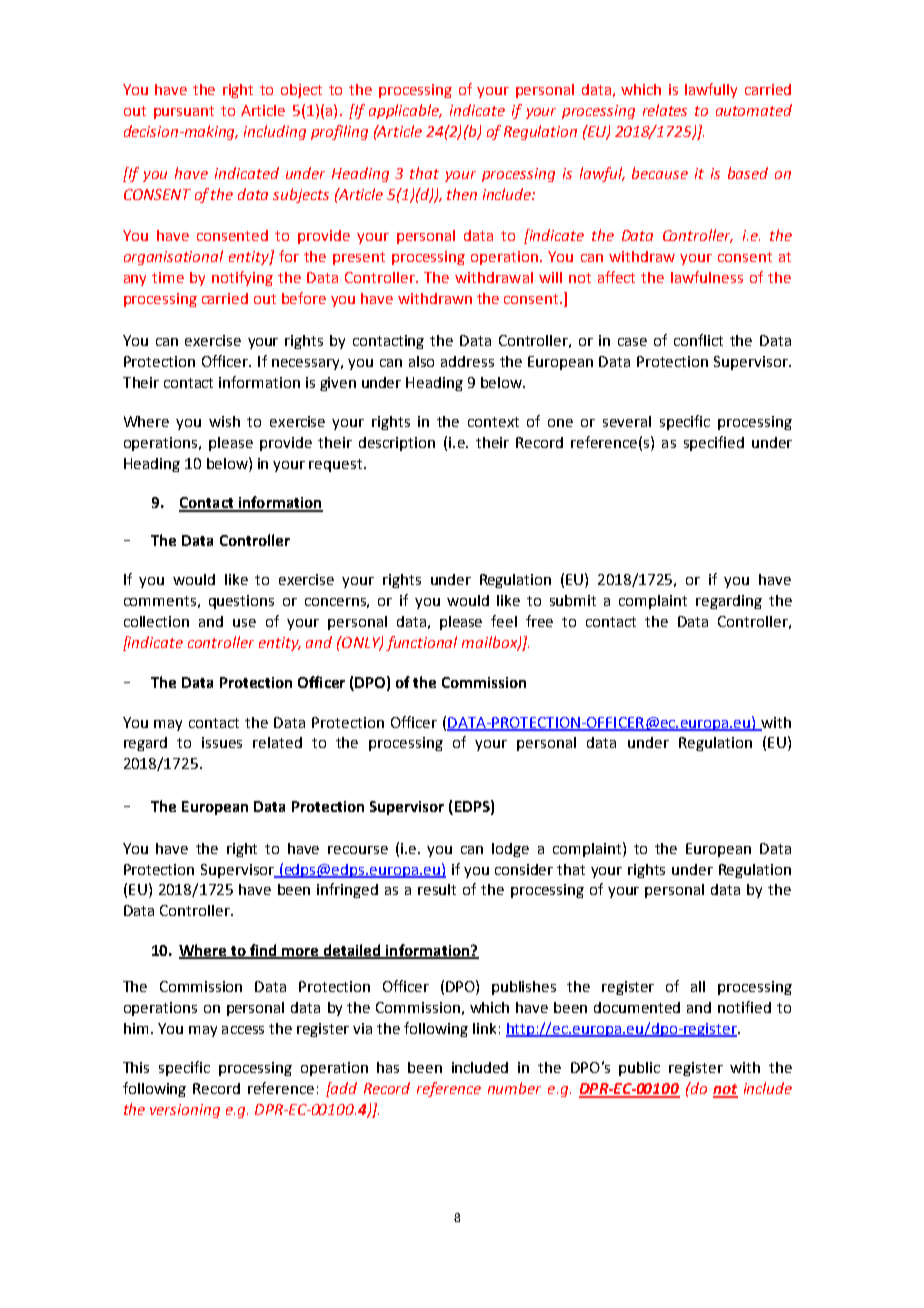 The image size is (924, 1308). I want to click on issues, so click(222, 742).
